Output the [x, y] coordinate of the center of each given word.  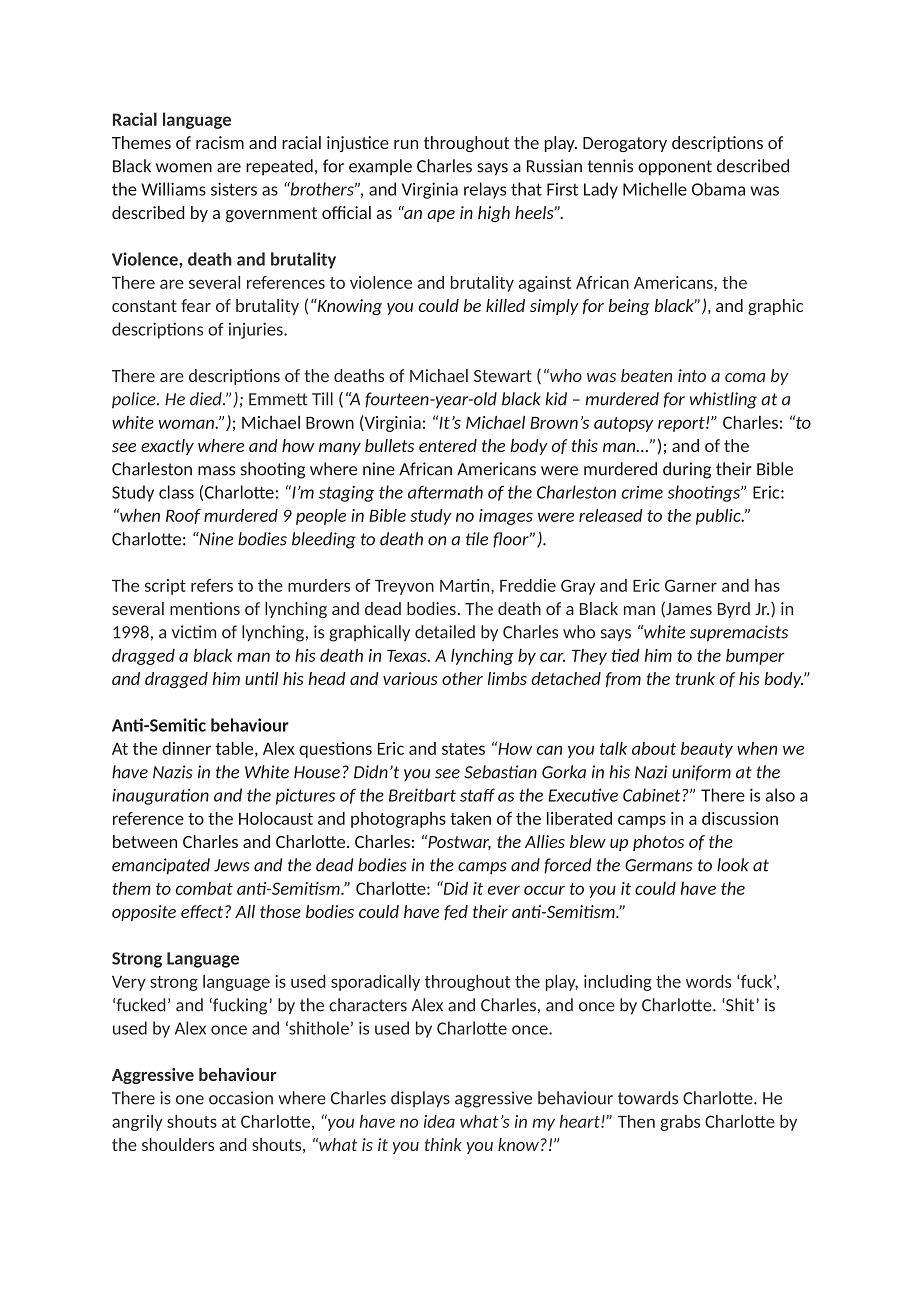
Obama [718, 189]
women [184, 168]
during [687, 470]
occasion [241, 1098]
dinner [186, 748]
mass [216, 471]
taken [470, 818]
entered [448, 445]
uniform [701, 773]
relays [485, 190]
